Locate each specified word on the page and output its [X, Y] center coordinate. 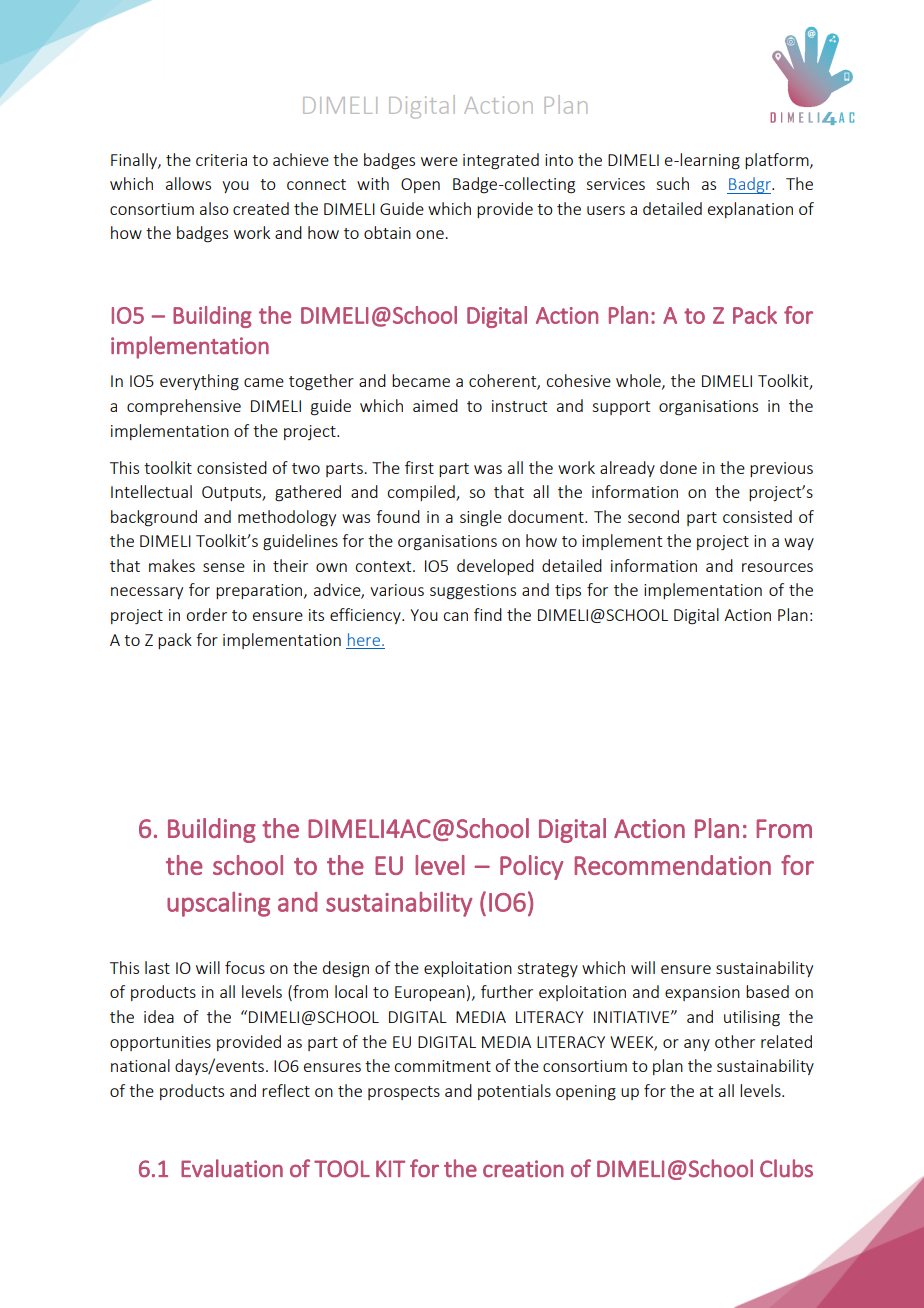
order [206, 614]
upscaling [218, 904]
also [214, 208]
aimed [435, 405]
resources [777, 567]
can [455, 616]
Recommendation [673, 865]
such [672, 183]
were [439, 161]
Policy [531, 867]
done [678, 467]
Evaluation [232, 1168]
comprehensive [184, 407]
